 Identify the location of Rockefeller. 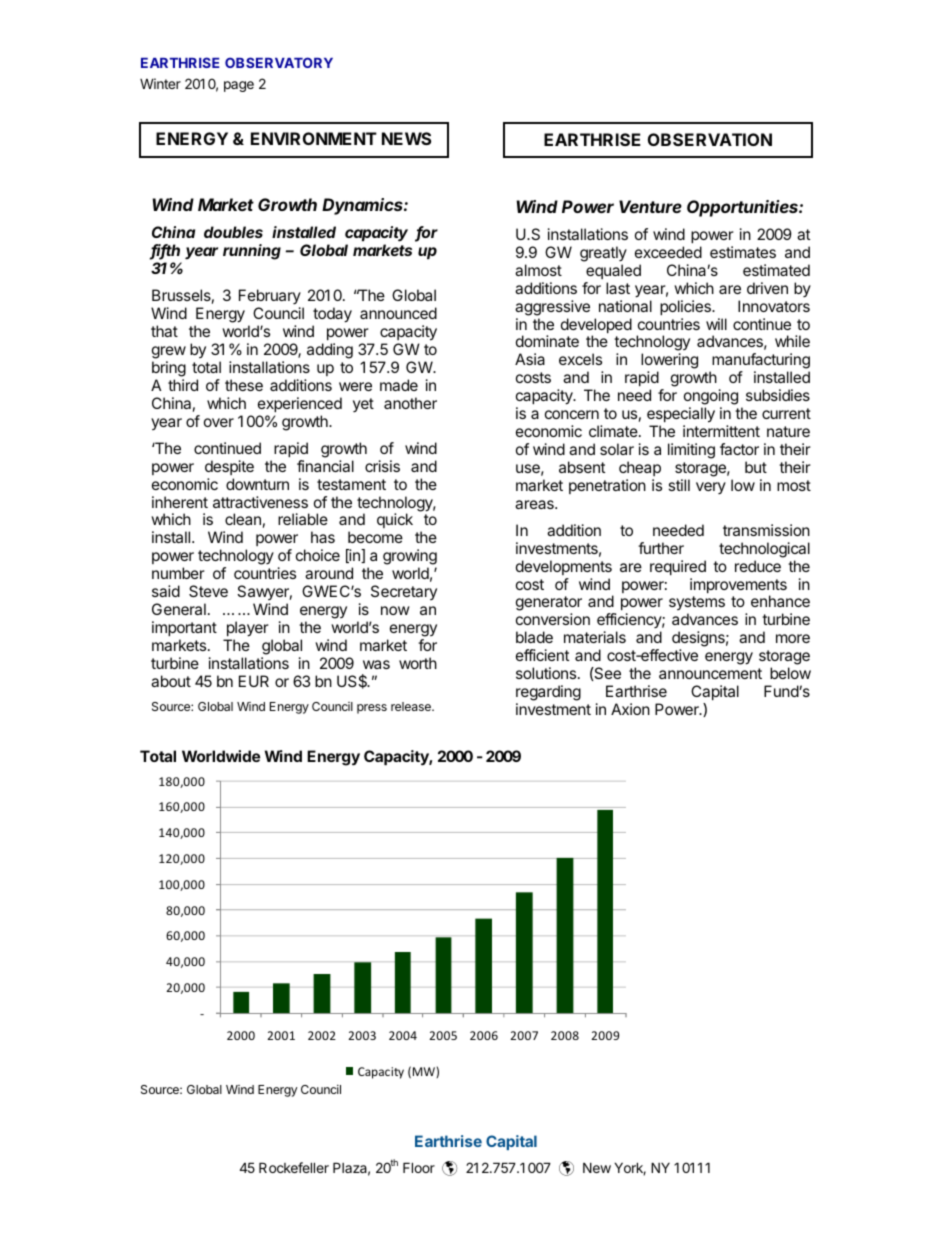
(294, 1167).
